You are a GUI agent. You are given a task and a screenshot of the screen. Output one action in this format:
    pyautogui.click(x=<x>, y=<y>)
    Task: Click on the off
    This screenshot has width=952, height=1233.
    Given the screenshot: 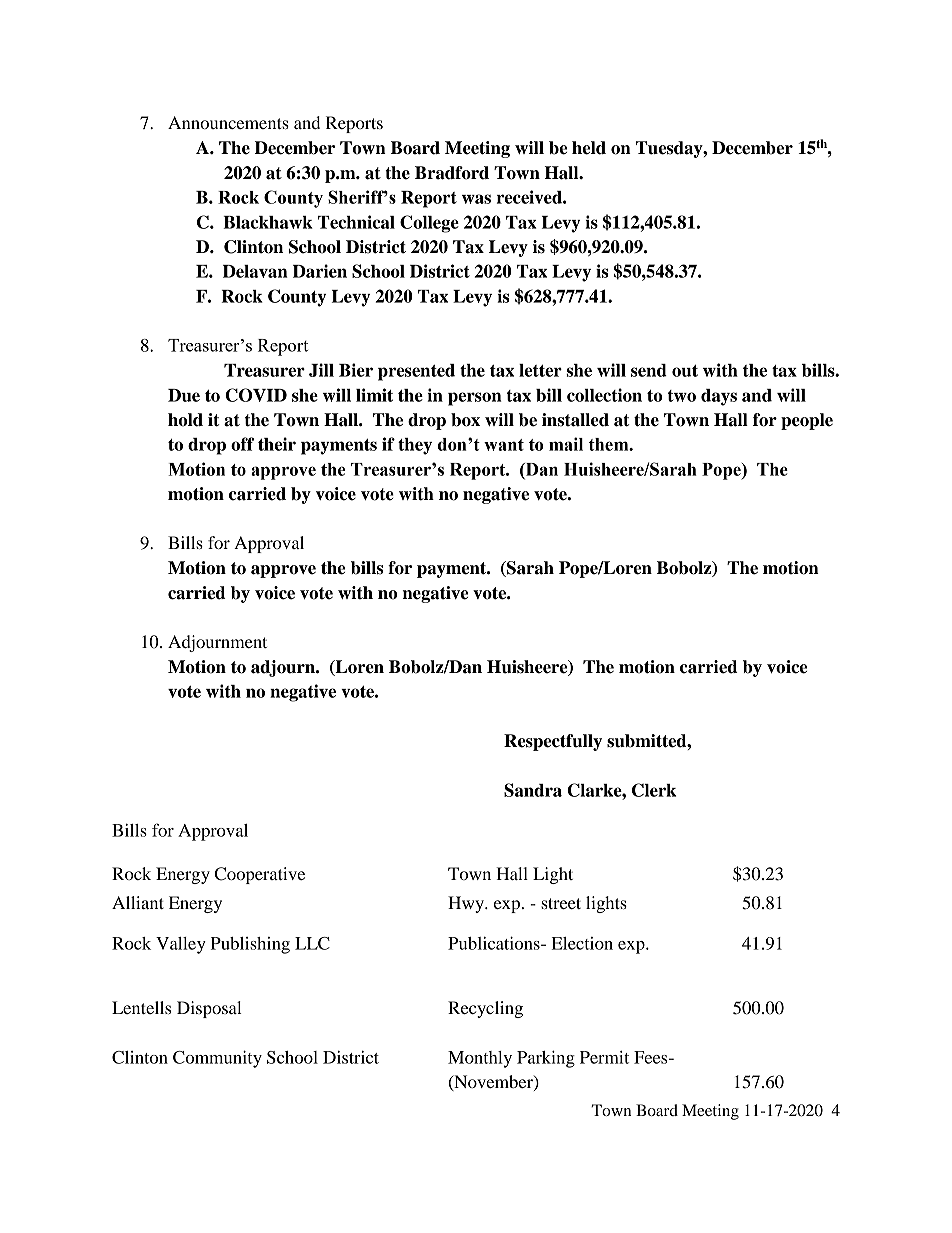 What is the action you would take?
    pyautogui.click(x=242, y=444)
